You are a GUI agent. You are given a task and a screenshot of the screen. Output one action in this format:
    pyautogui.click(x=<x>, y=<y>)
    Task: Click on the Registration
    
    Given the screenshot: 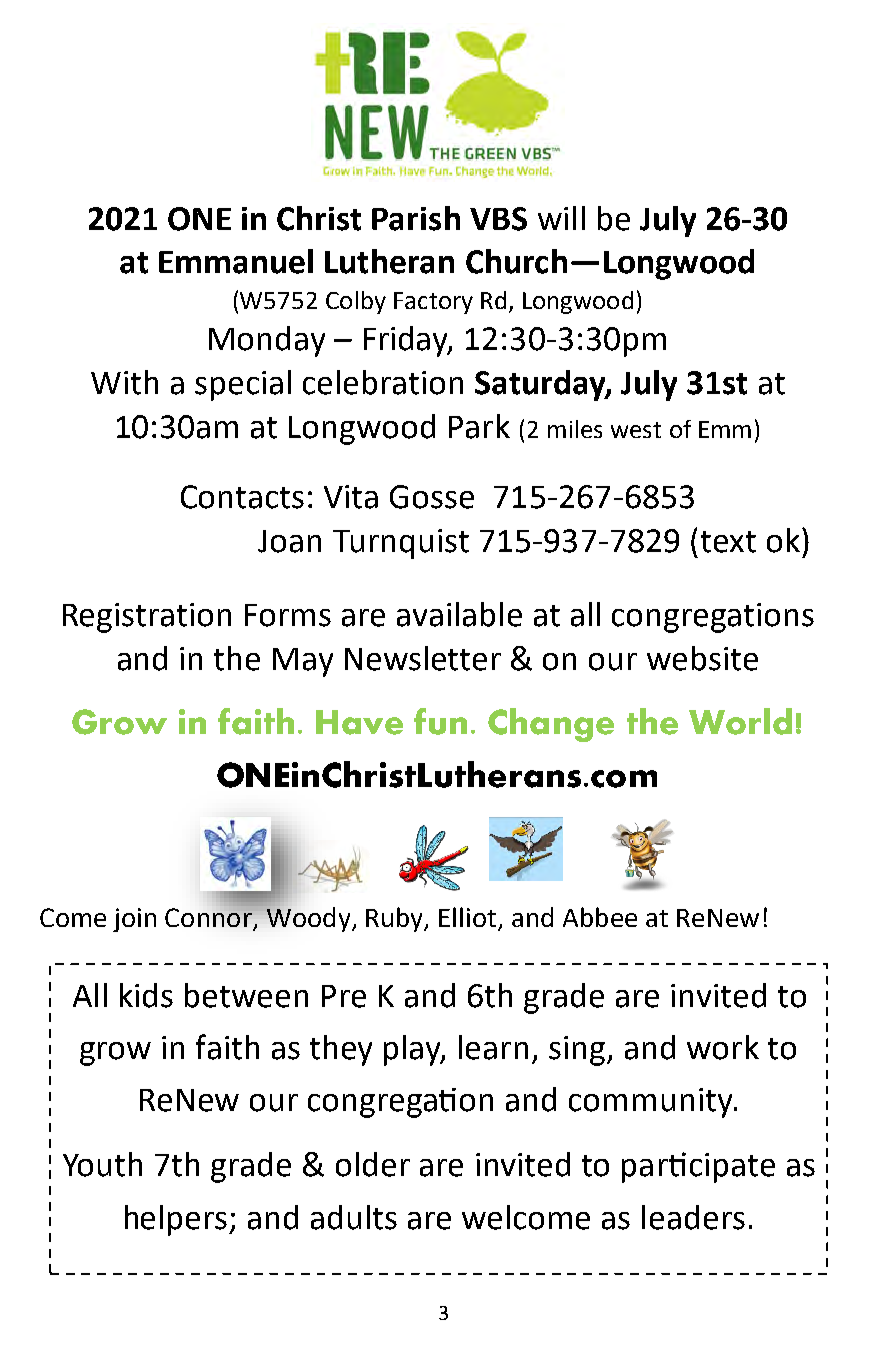 What is the action you would take?
    pyautogui.click(x=147, y=618)
